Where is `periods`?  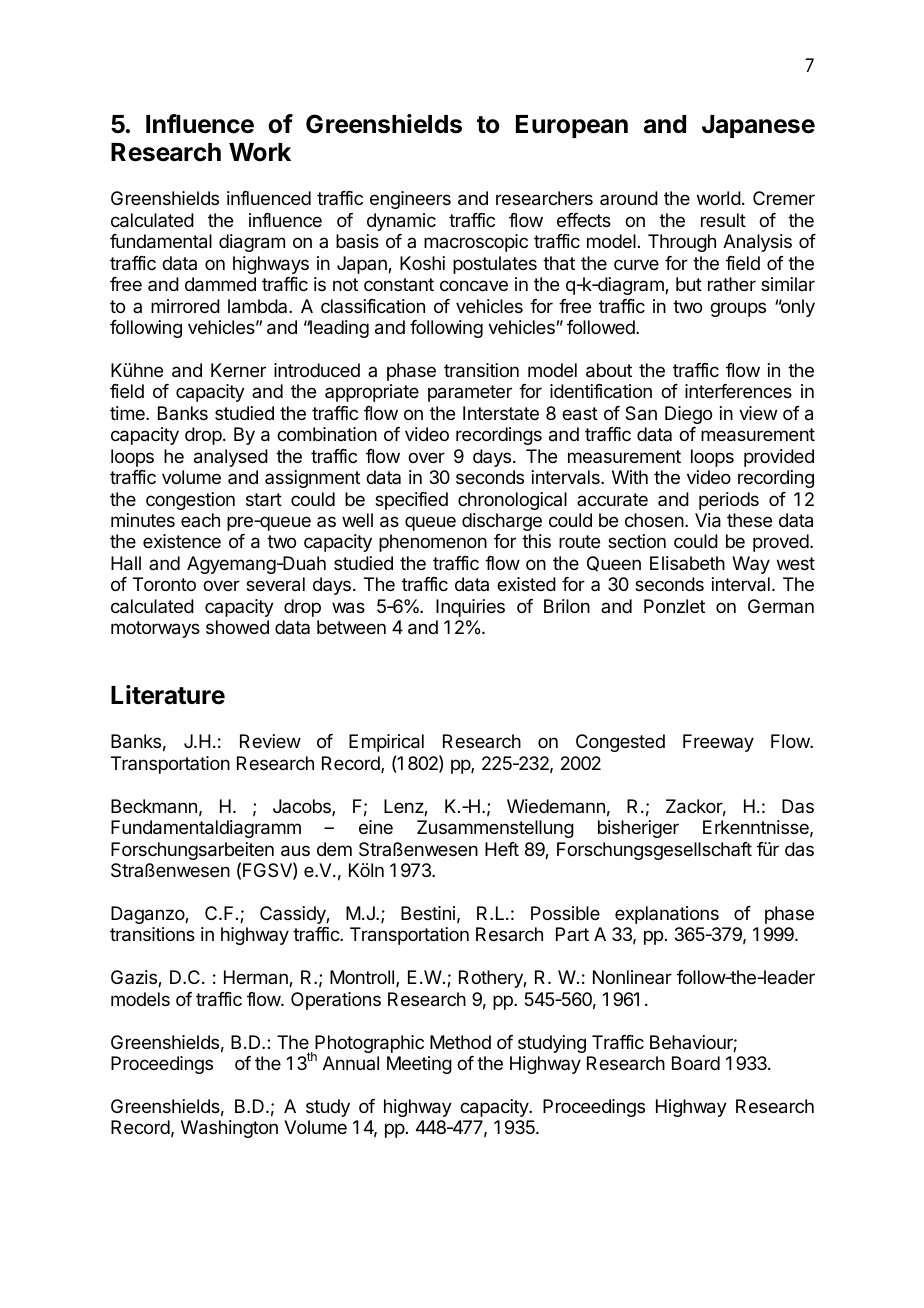 periods is located at coordinates (729, 501).
